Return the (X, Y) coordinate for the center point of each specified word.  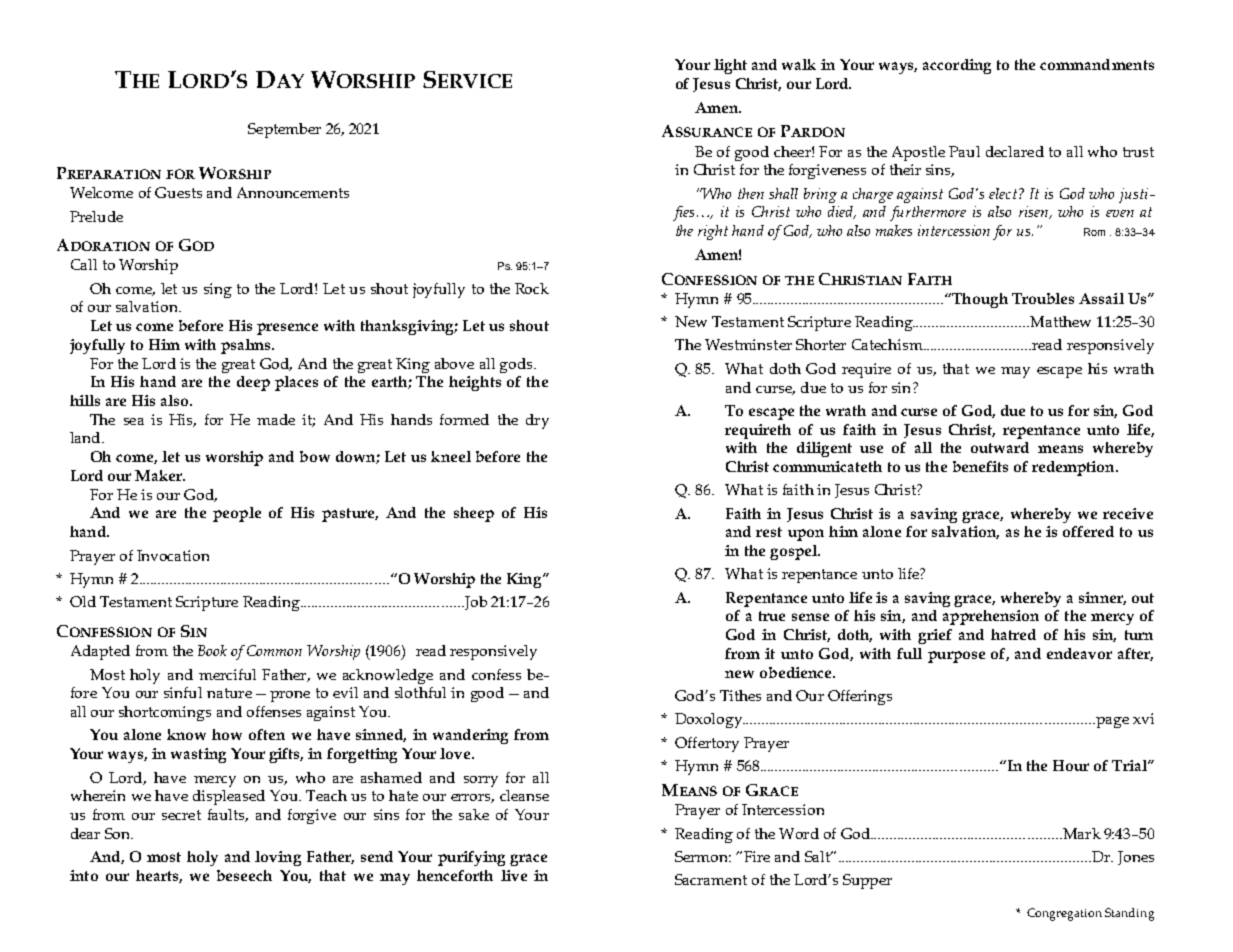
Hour (1071, 765)
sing (218, 290)
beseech (244, 875)
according (957, 66)
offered (1088, 531)
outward (1000, 447)
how (227, 734)
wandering (470, 736)
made (276, 419)
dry (537, 421)
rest (769, 532)
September (284, 130)
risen (1035, 212)
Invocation (173, 555)
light (730, 66)
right (713, 232)
